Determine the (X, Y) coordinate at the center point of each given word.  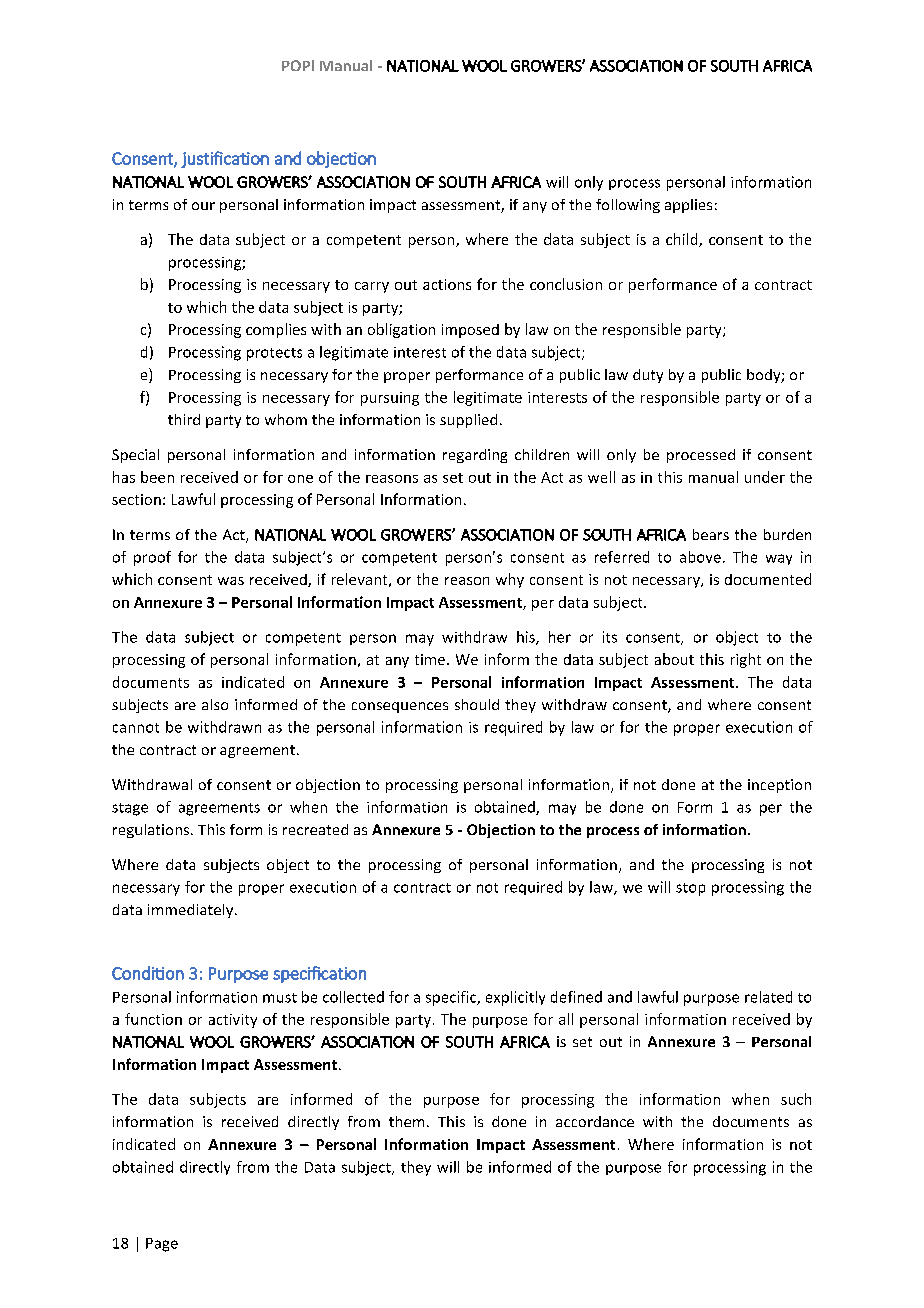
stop (690, 889)
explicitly (515, 998)
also (215, 704)
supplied (468, 421)
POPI (298, 65)
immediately (192, 911)
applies (688, 206)
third (184, 419)
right (746, 660)
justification (225, 159)
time (431, 659)
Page (162, 1245)
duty (648, 376)
